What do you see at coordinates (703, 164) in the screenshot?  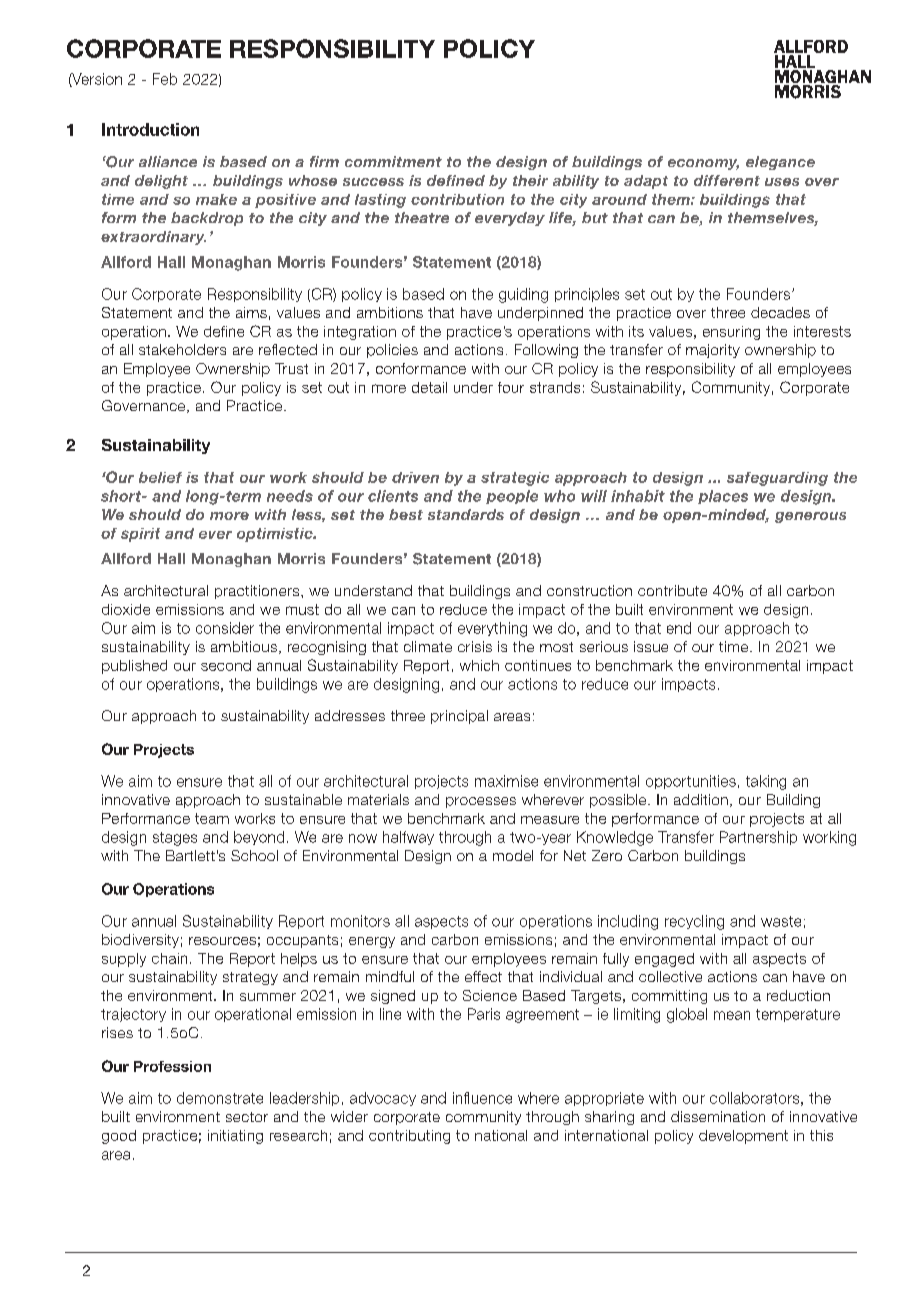 I see `economy` at bounding box center [703, 164].
